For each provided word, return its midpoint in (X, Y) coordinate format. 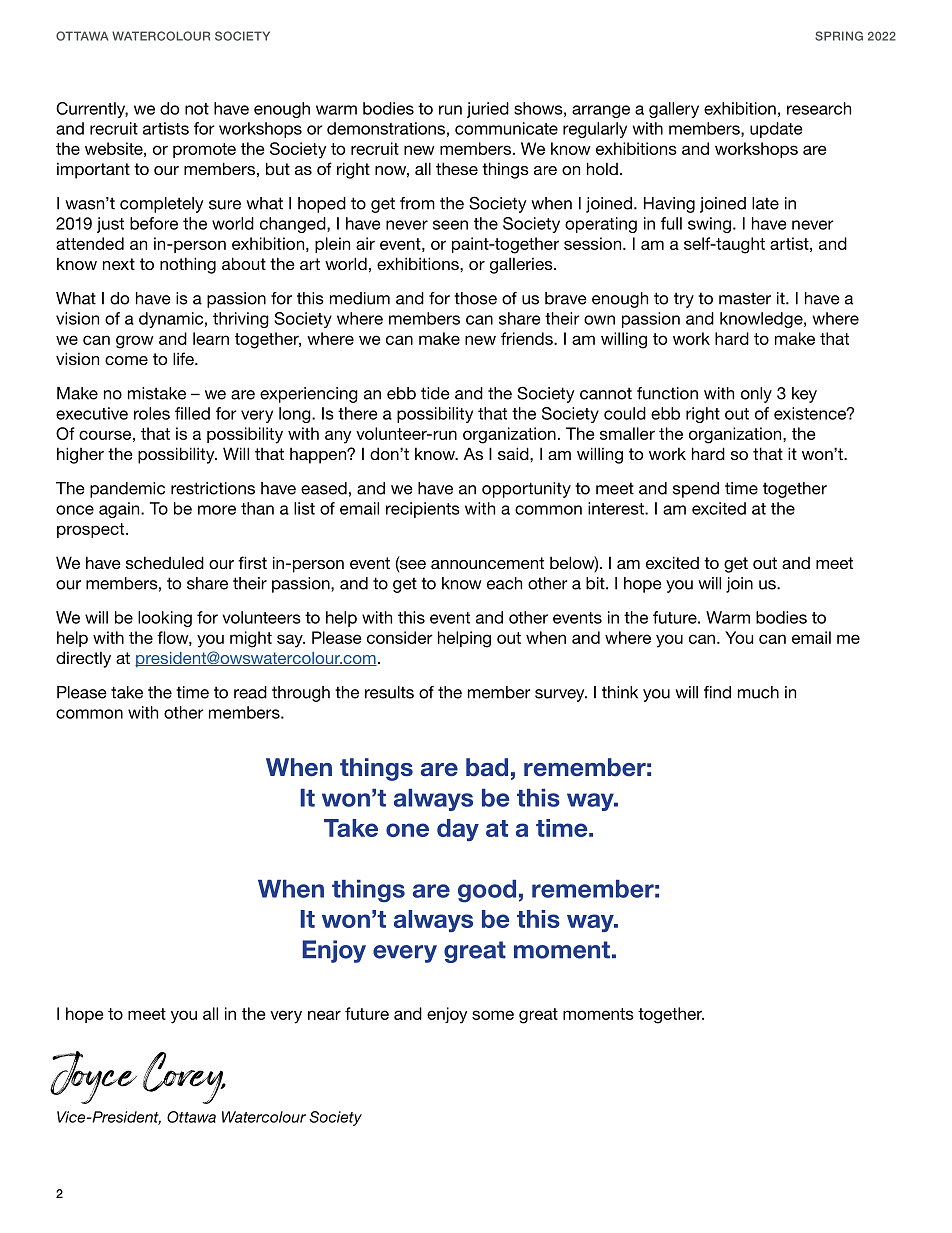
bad (487, 767)
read (250, 692)
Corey (184, 1078)
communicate (506, 128)
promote (204, 150)
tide (435, 393)
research (819, 108)
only (756, 395)
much (758, 692)
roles (152, 413)
